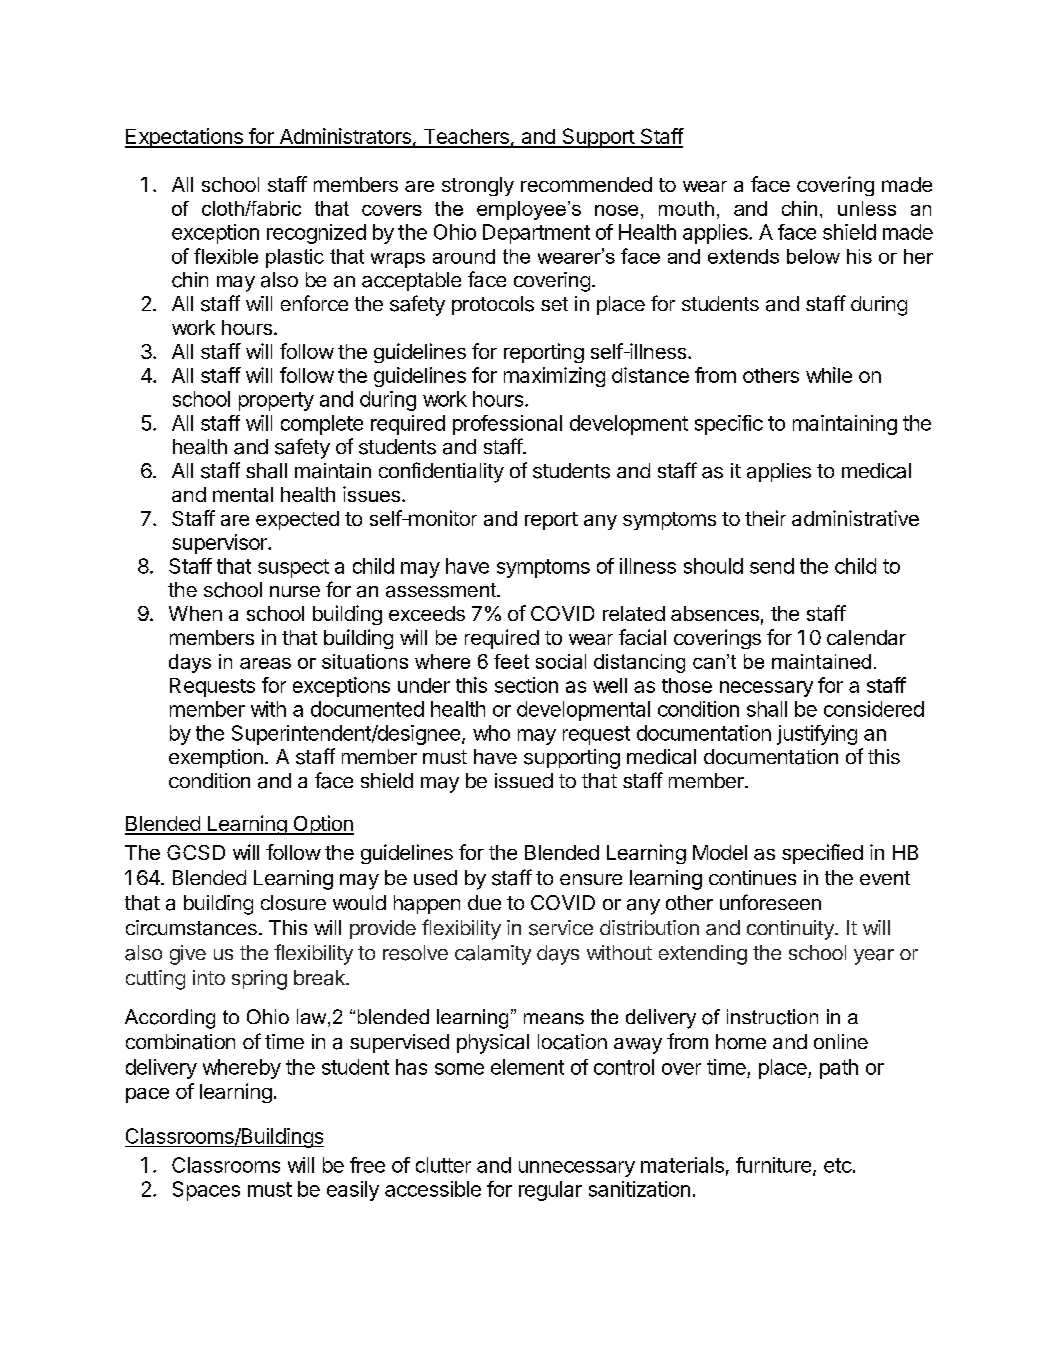  What do you see at coordinates (874, 709) in the image?
I see `considered` at bounding box center [874, 709].
